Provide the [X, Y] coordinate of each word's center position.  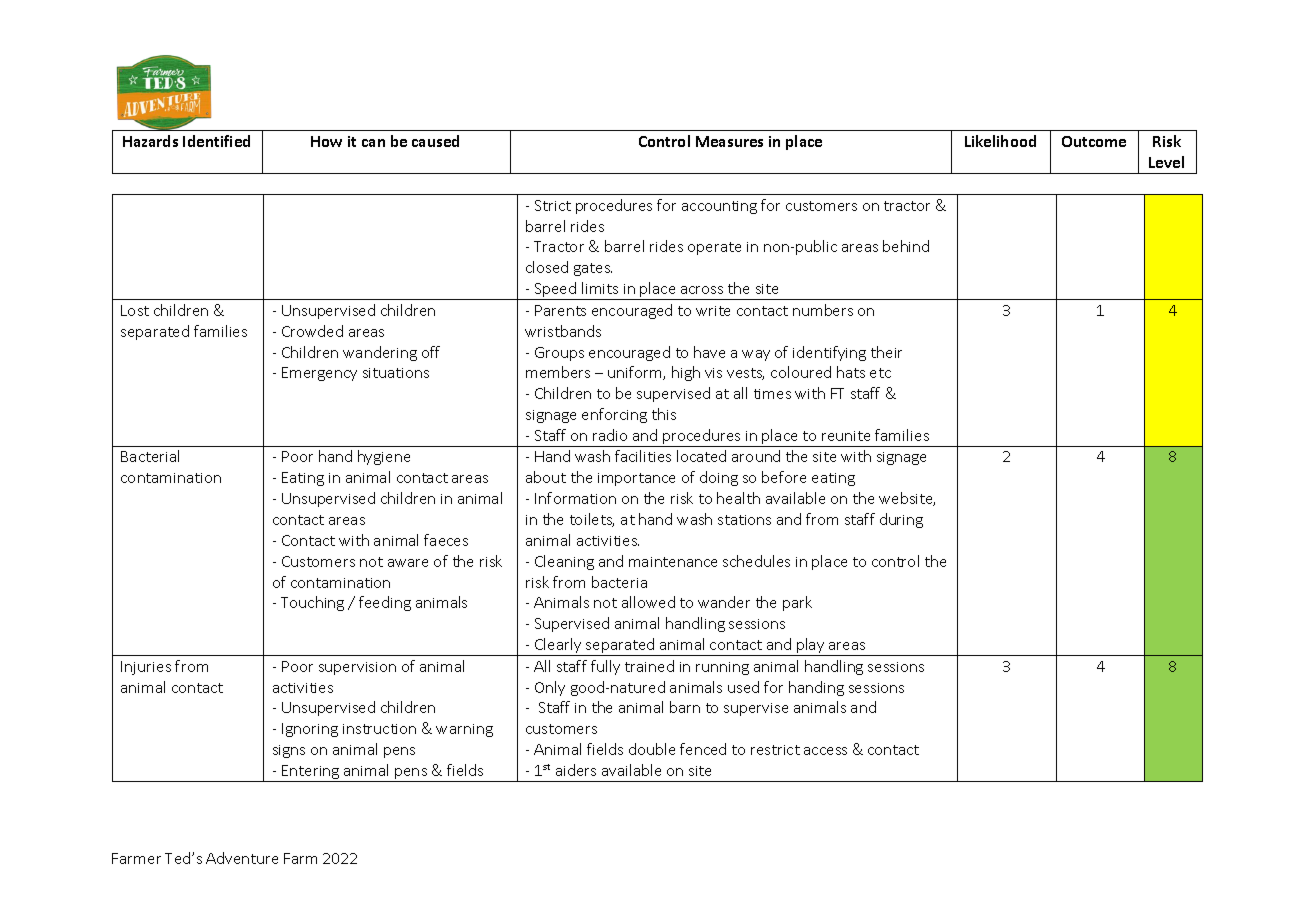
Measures [729, 141]
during [901, 520]
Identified [216, 141]
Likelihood [1000, 141]
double [652, 749]
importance [636, 479]
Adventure [242, 858]
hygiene [384, 457]
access [825, 751]
